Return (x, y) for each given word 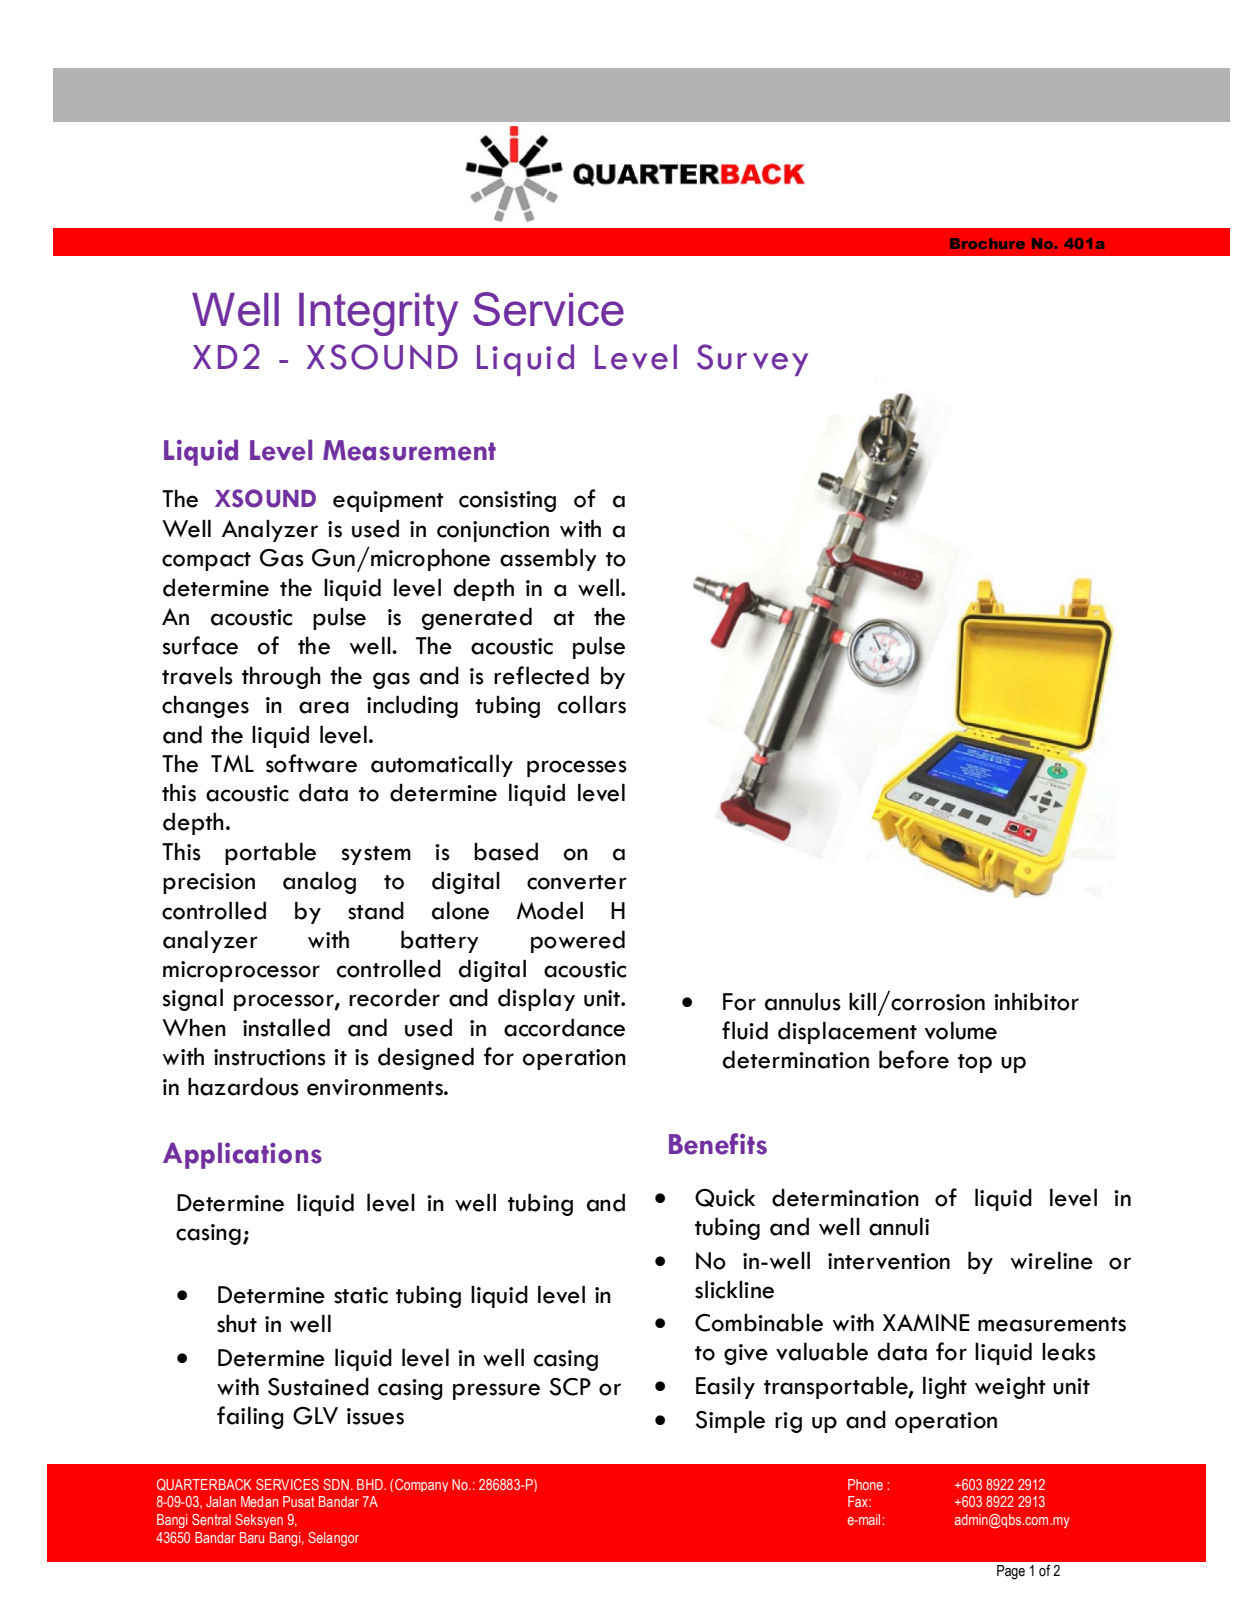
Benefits (718, 1144)
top (975, 1063)
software (311, 763)
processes (577, 768)
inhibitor (1036, 1001)
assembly (548, 559)
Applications (242, 1155)
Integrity (378, 314)
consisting (507, 501)
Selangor (333, 1539)
